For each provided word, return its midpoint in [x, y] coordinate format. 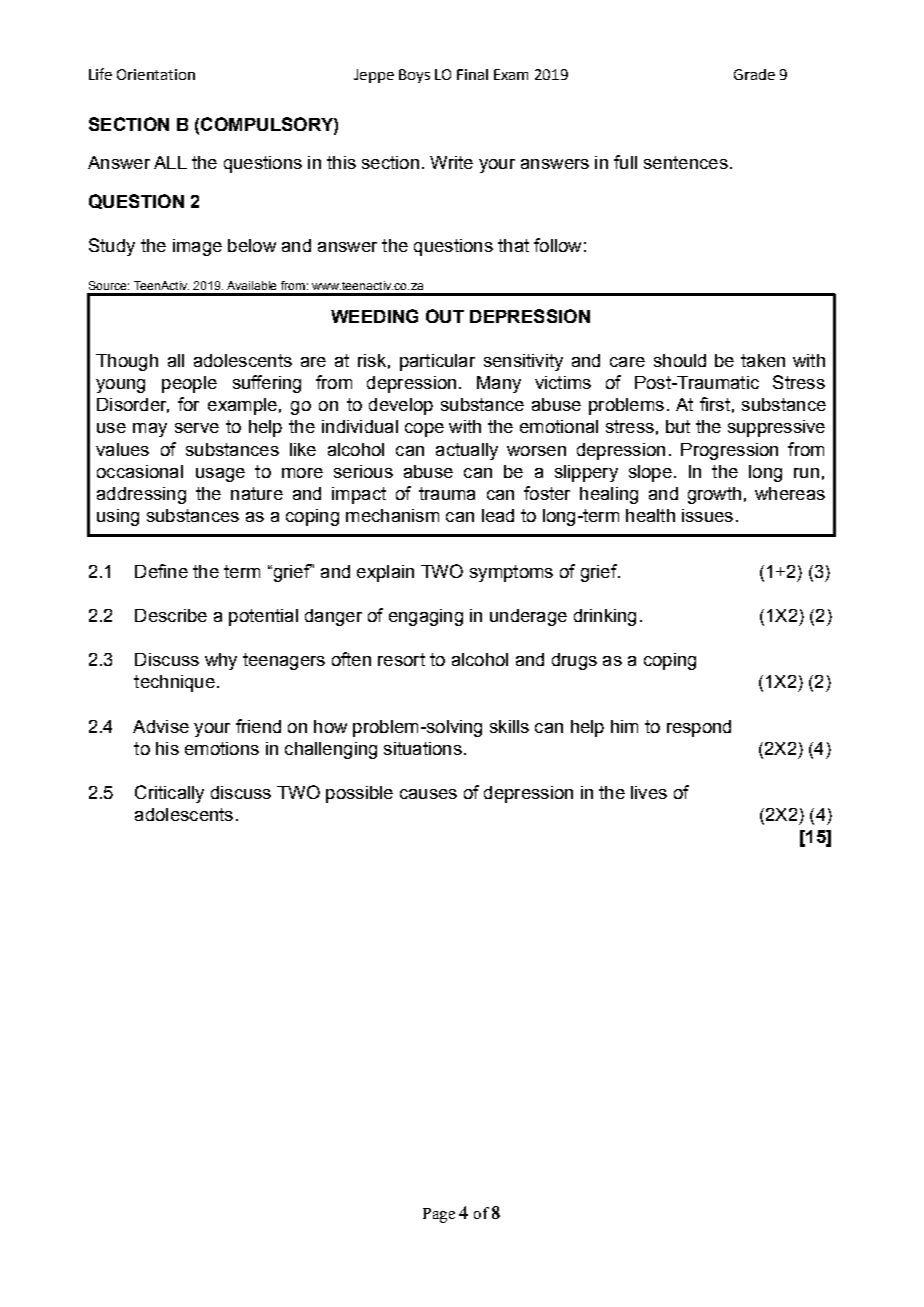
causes [428, 794]
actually [467, 451]
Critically [169, 794]
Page [439, 1215]
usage [220, 475]
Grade [754, 74]
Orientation [156, 74]
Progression [729, 451]
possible [359, 794]
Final [472, 74]
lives [649, 792]
